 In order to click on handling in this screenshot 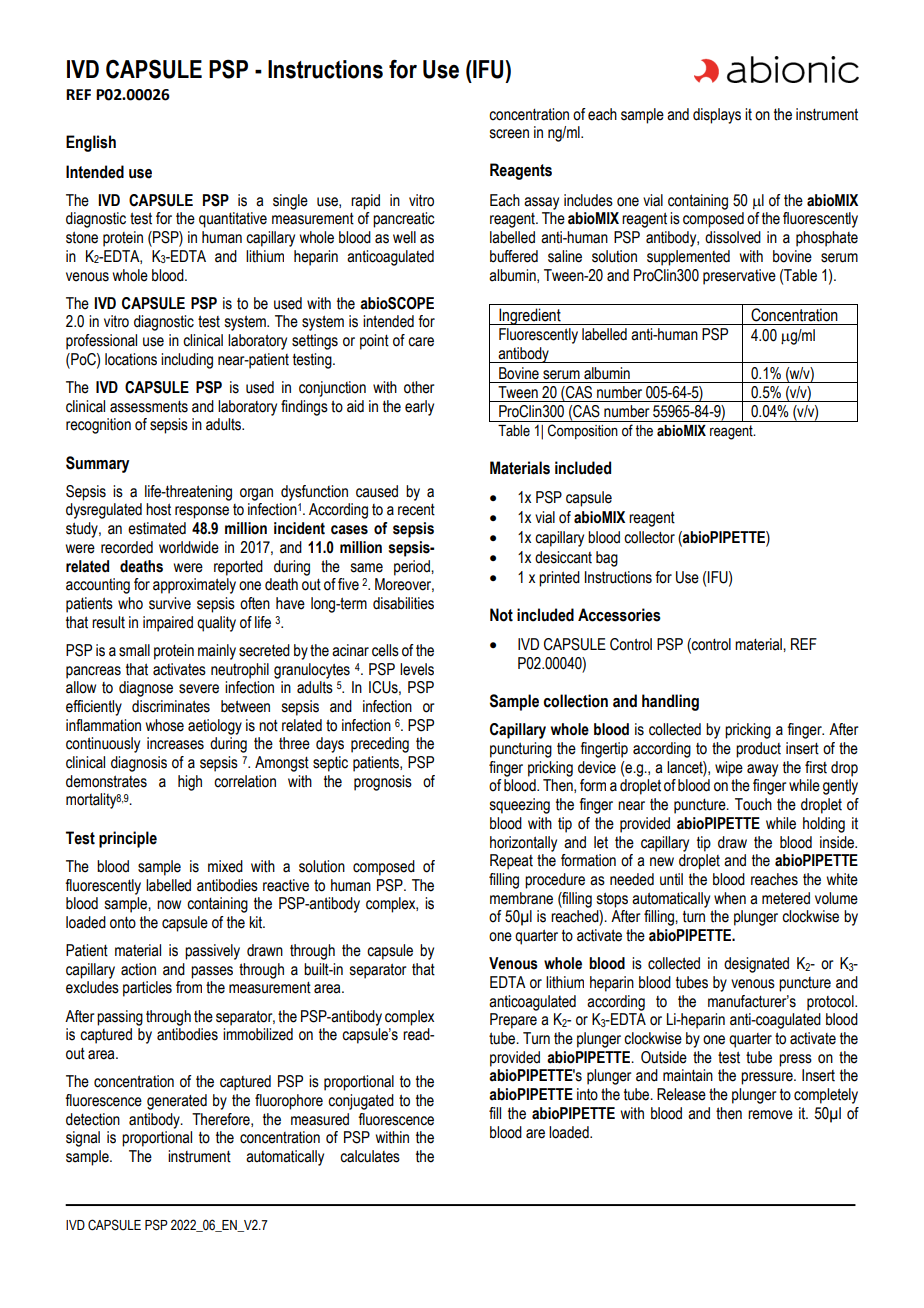, I will do `click(670, 702)`.
